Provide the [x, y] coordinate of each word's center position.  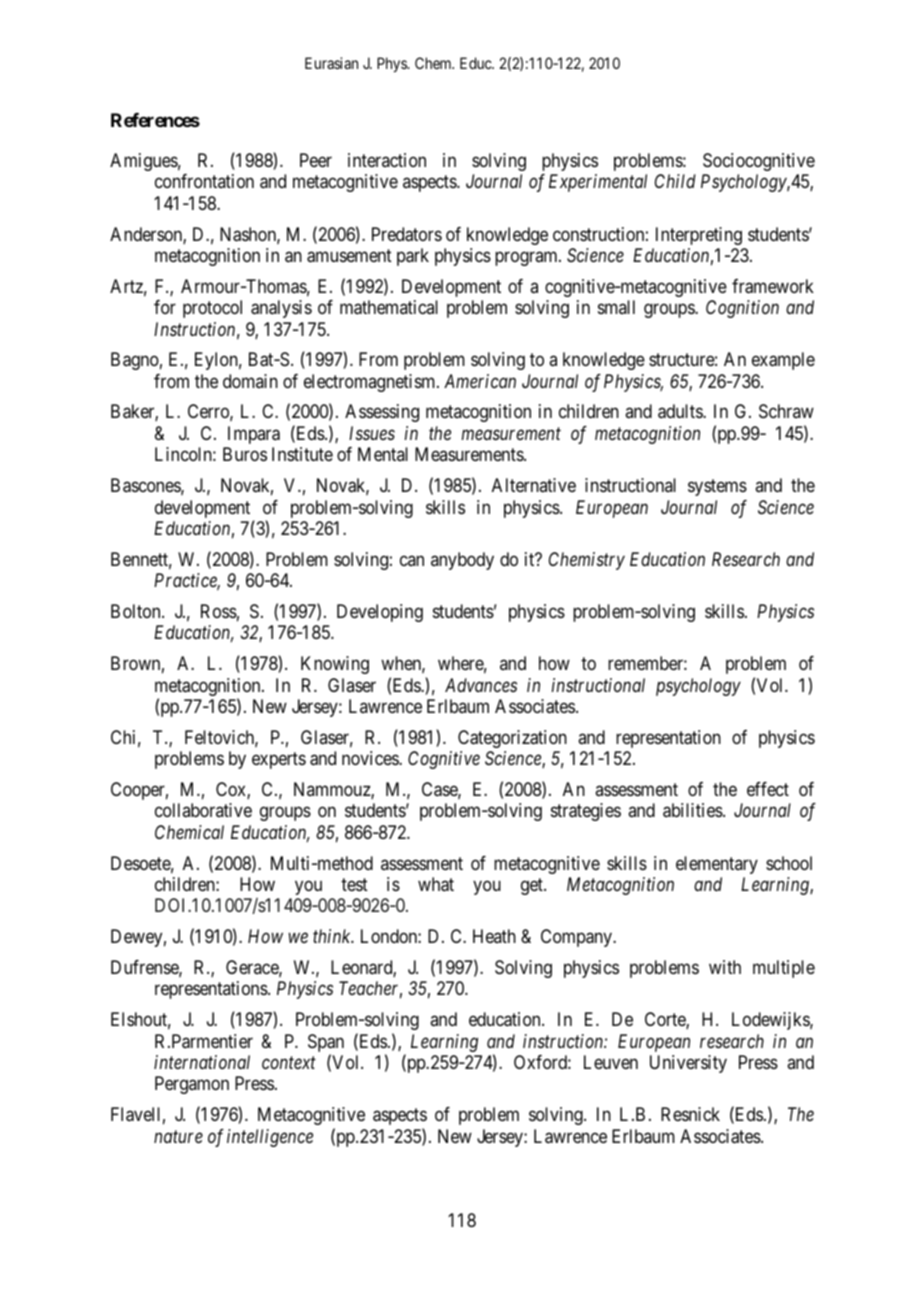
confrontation [204, 181]
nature [178, 1137]
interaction [387, 160]
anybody [462, 561]
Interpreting [699, 236]
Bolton [137, 611]
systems [717, 487]
